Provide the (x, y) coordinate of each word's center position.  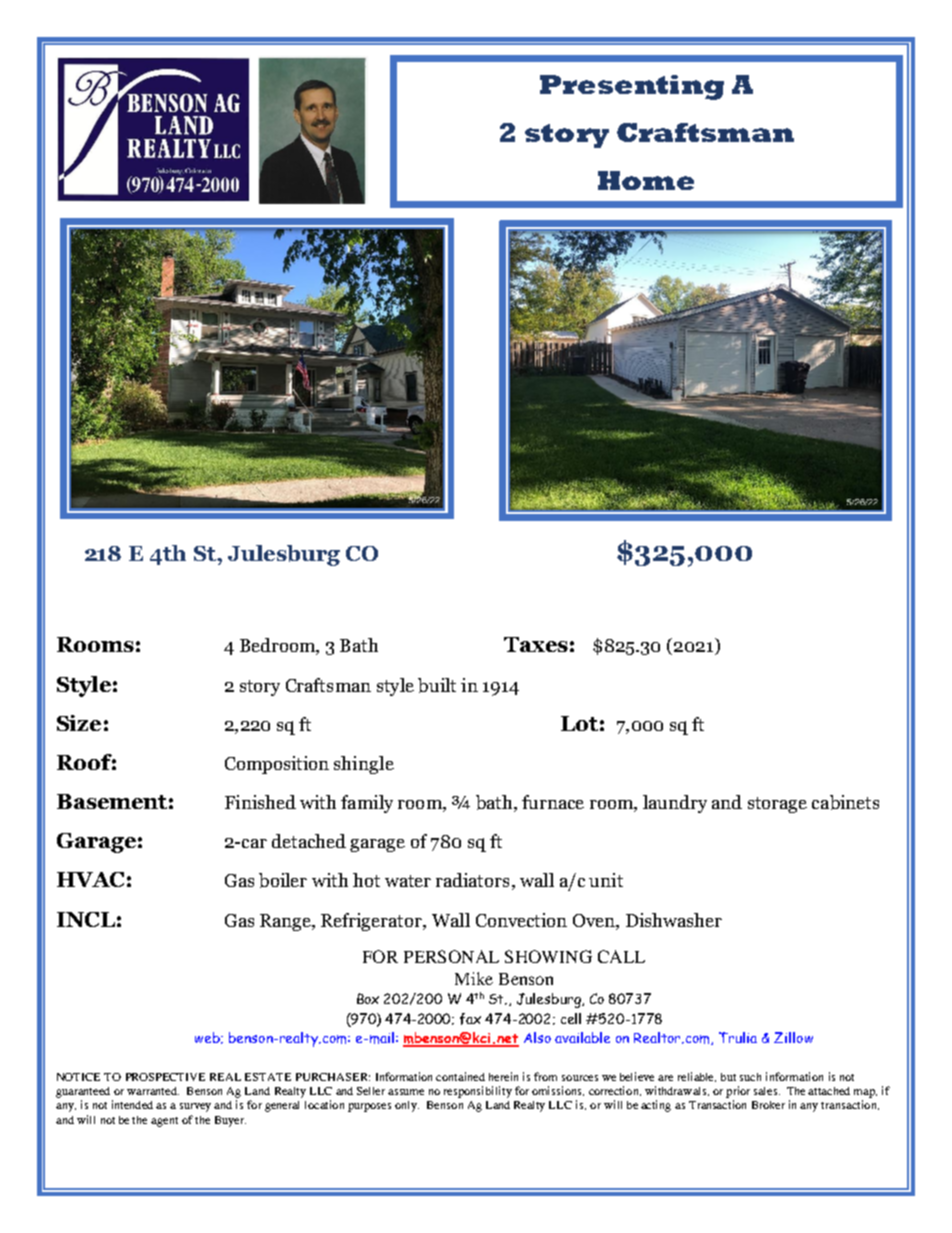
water (408, 881)
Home (646, 180)
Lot (579, 723)
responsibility (478, 1092)
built (437, 685)
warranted (153, 1091)
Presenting (632, 87)
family (367, 804)
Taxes (536, 644)
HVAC (90, 879)
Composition (277, 765)
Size (79, 723)
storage (777, 805)
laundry (675, 804)
